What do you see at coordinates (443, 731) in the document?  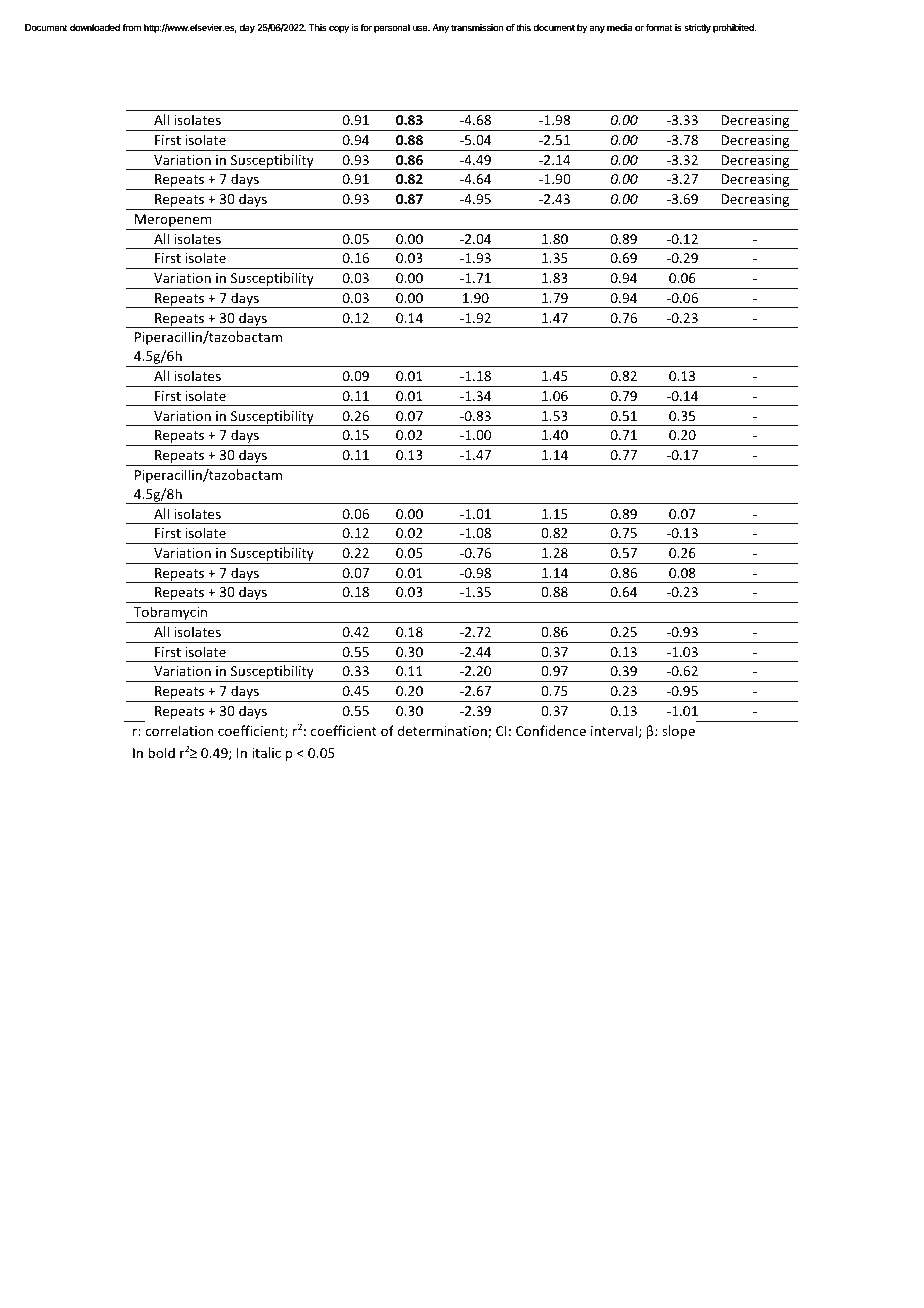 I see `determination` at bounding box center [443, 731].
